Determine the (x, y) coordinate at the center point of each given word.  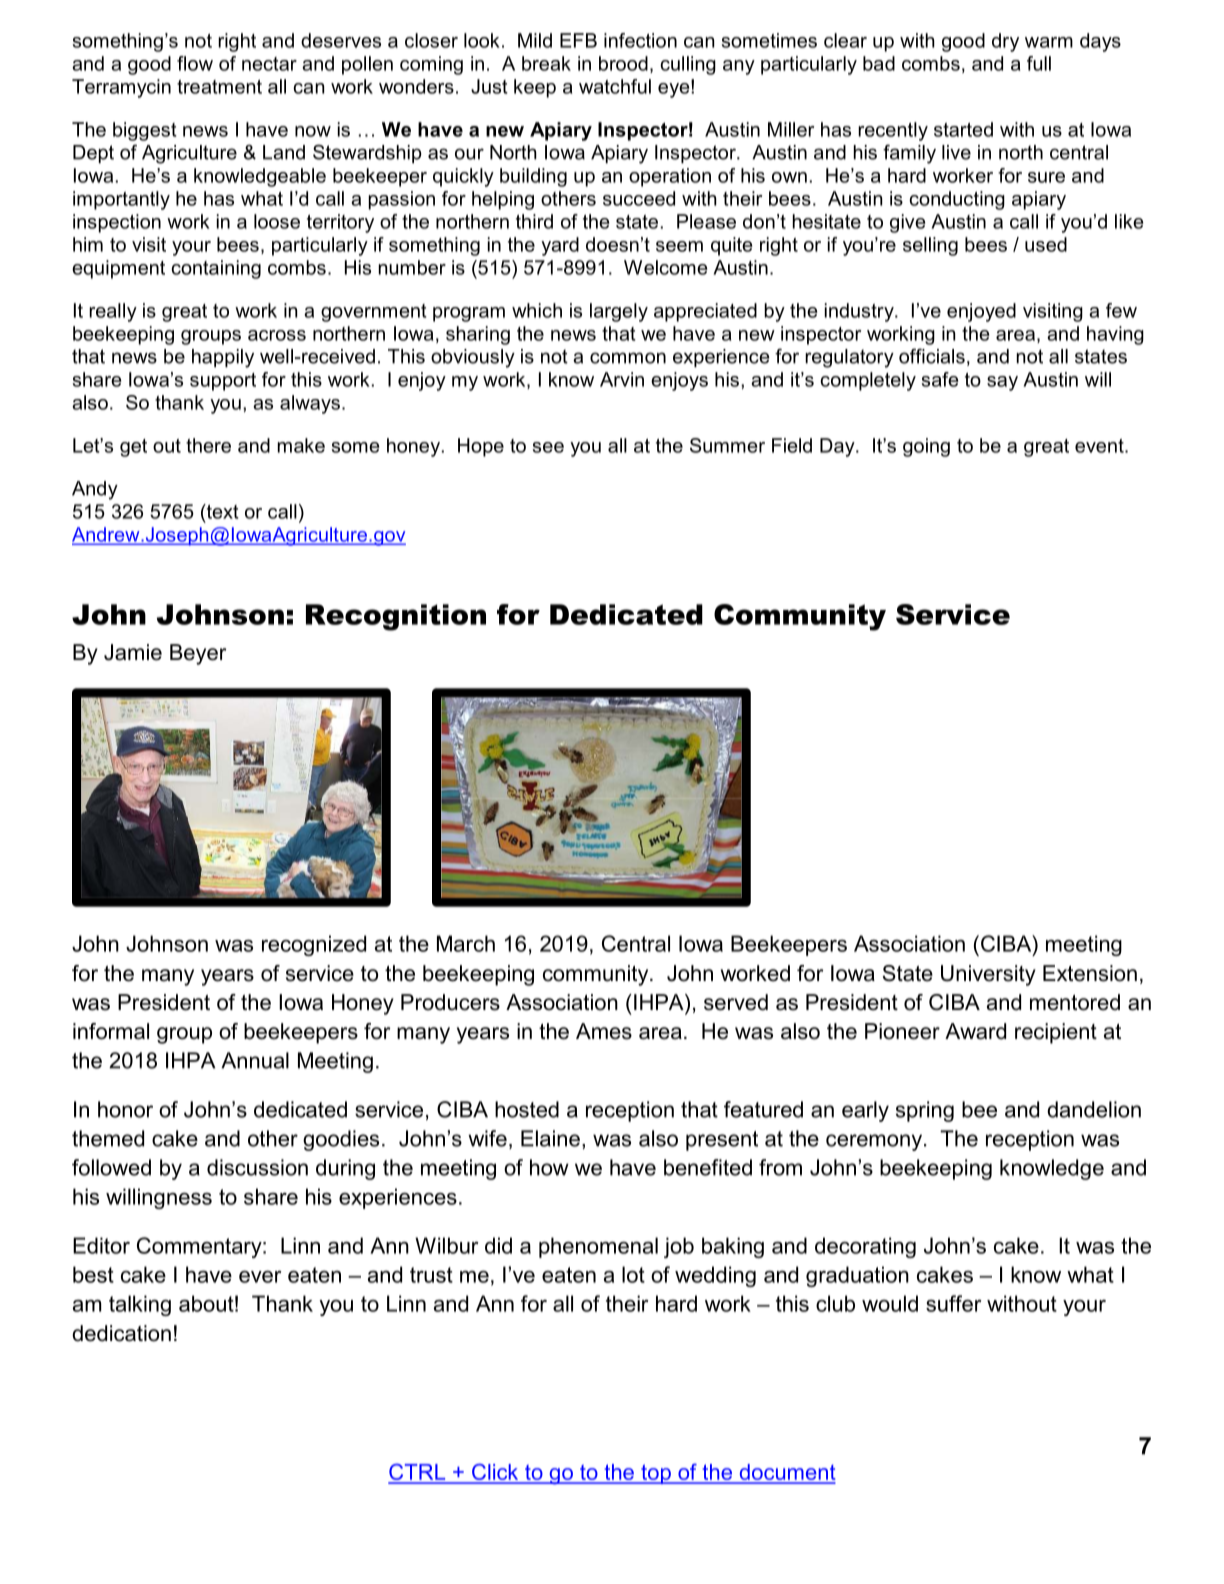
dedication (121, 1333)
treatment (219, 87)
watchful (615, 86)
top (656, 1474)
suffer (954, 1303)
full (1039, 63)
